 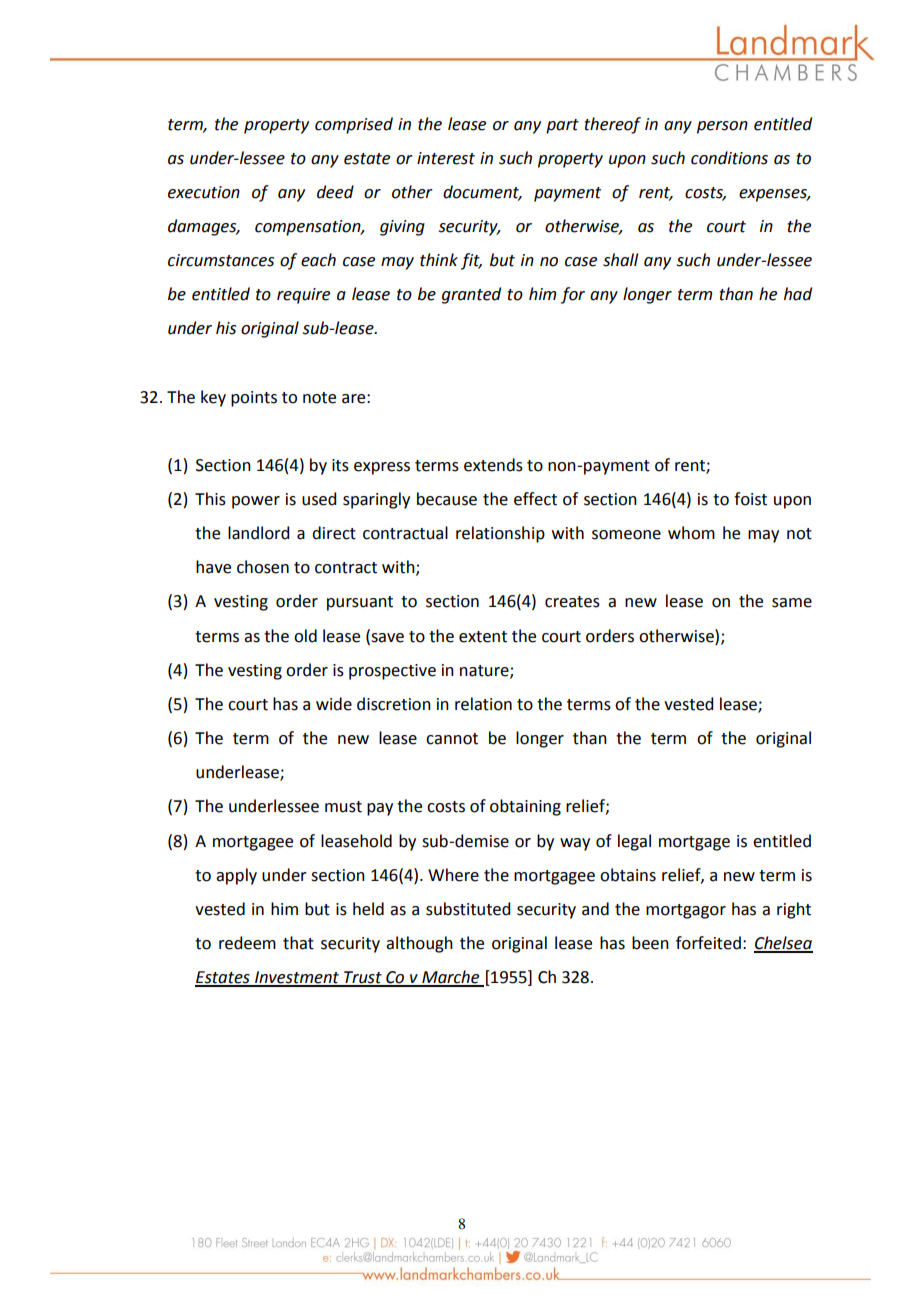 What do you see at coordinates (729, 158) in the screenshot?
I see `conditions` at bounding box center [729, 158].
